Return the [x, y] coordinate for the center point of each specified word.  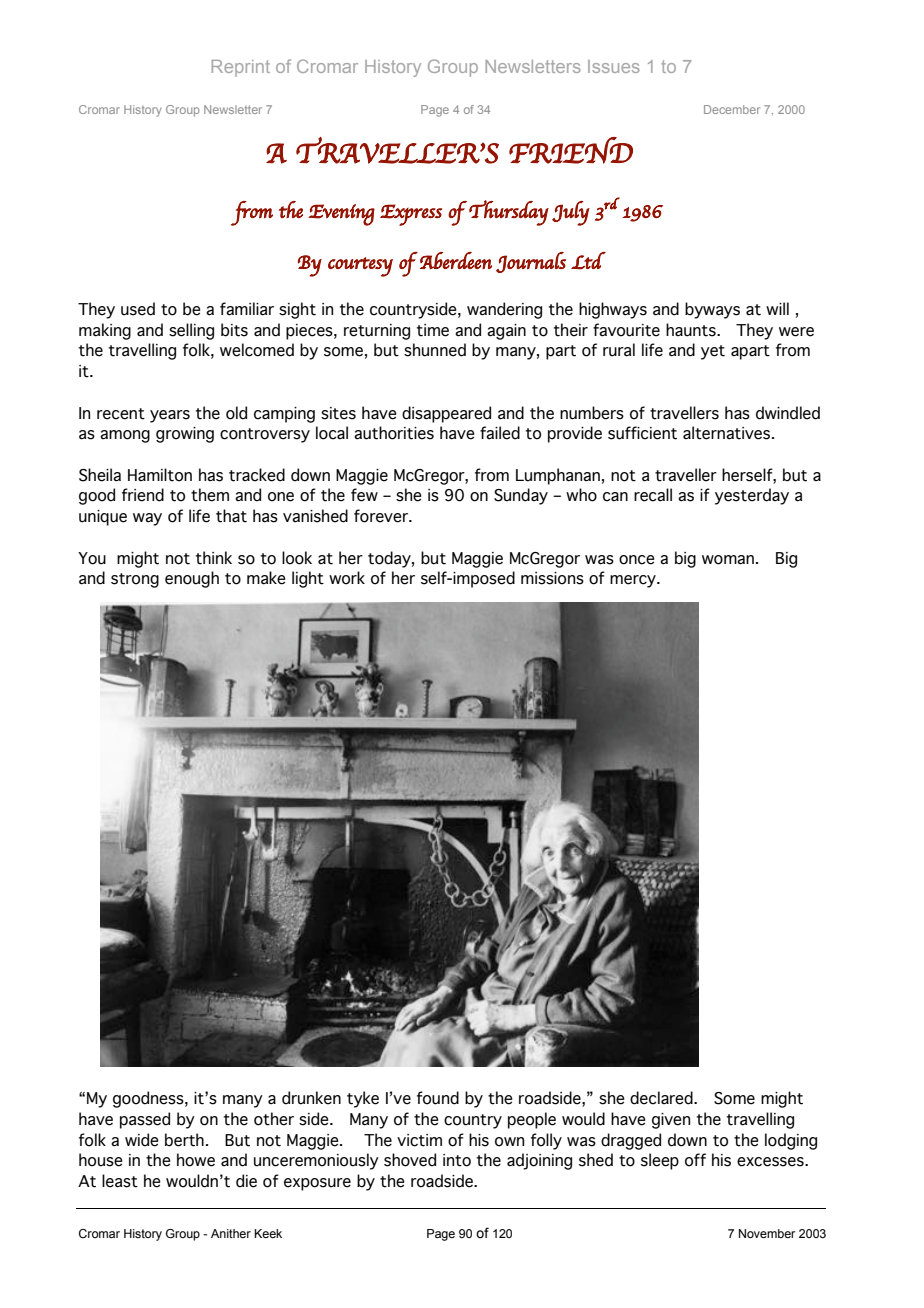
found [438, 1098]
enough [192, 579]
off [695, 1160]
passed [145, 1120]
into [457, 1160]
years [170, 416]
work [347, 578]
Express [411, 215]
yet [713, 352]
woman [728, 560]
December [732, 109]
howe [196, 1160]
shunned [435, 350]
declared [662, 1098]
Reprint [241, 68]
